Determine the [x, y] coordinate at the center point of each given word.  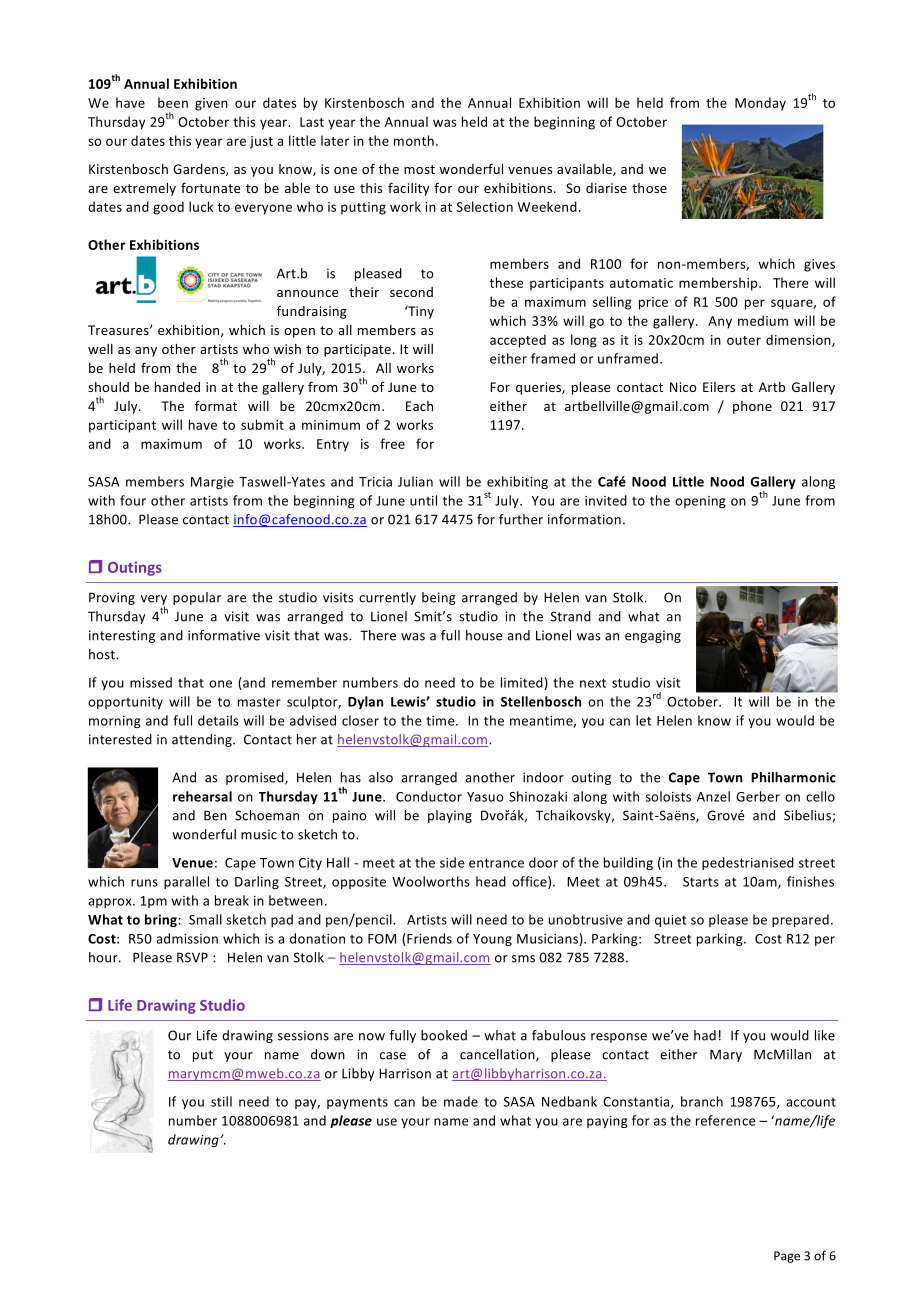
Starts [701, 882]
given [211, 104]
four [133, 500]
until [423, 500]
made [461, 1101]
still [221, 1101]
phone [752, 407]
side [452, 862]
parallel [186, 882]
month [414, 140]
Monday [760, 104]
